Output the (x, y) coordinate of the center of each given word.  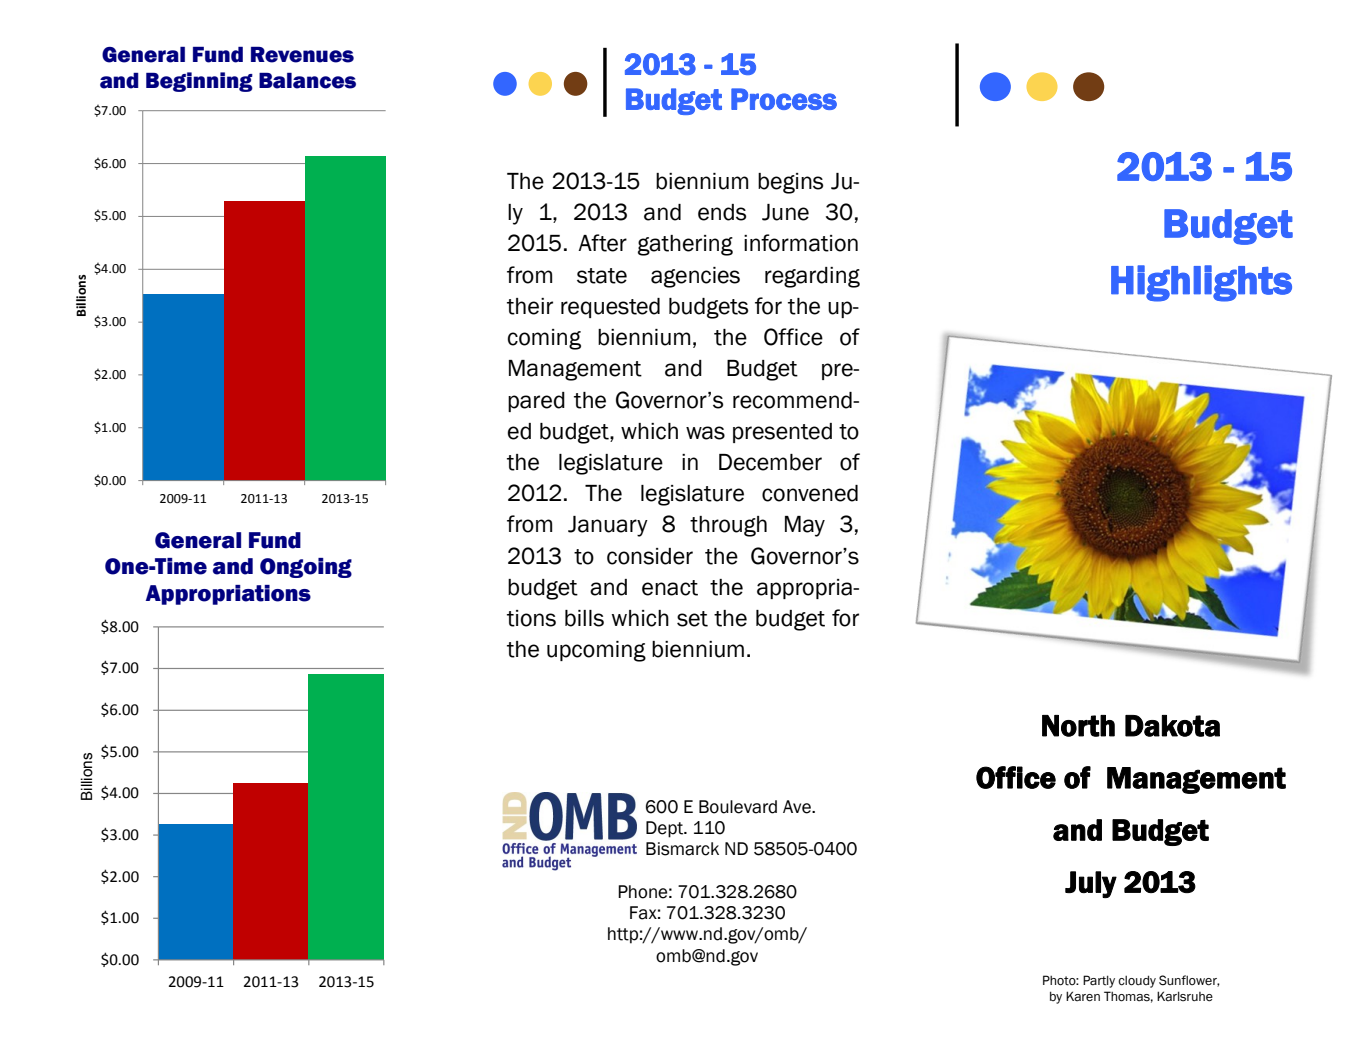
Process (784, 99)
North (1078, 726)
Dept (666, 829)
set (692, 619)
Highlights (1201, 283)
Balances (307, 81)
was (705, 433)
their (530, 306)
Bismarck (682, 849)
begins (790, 183)
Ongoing (306, 568)
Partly (1099, 981)
